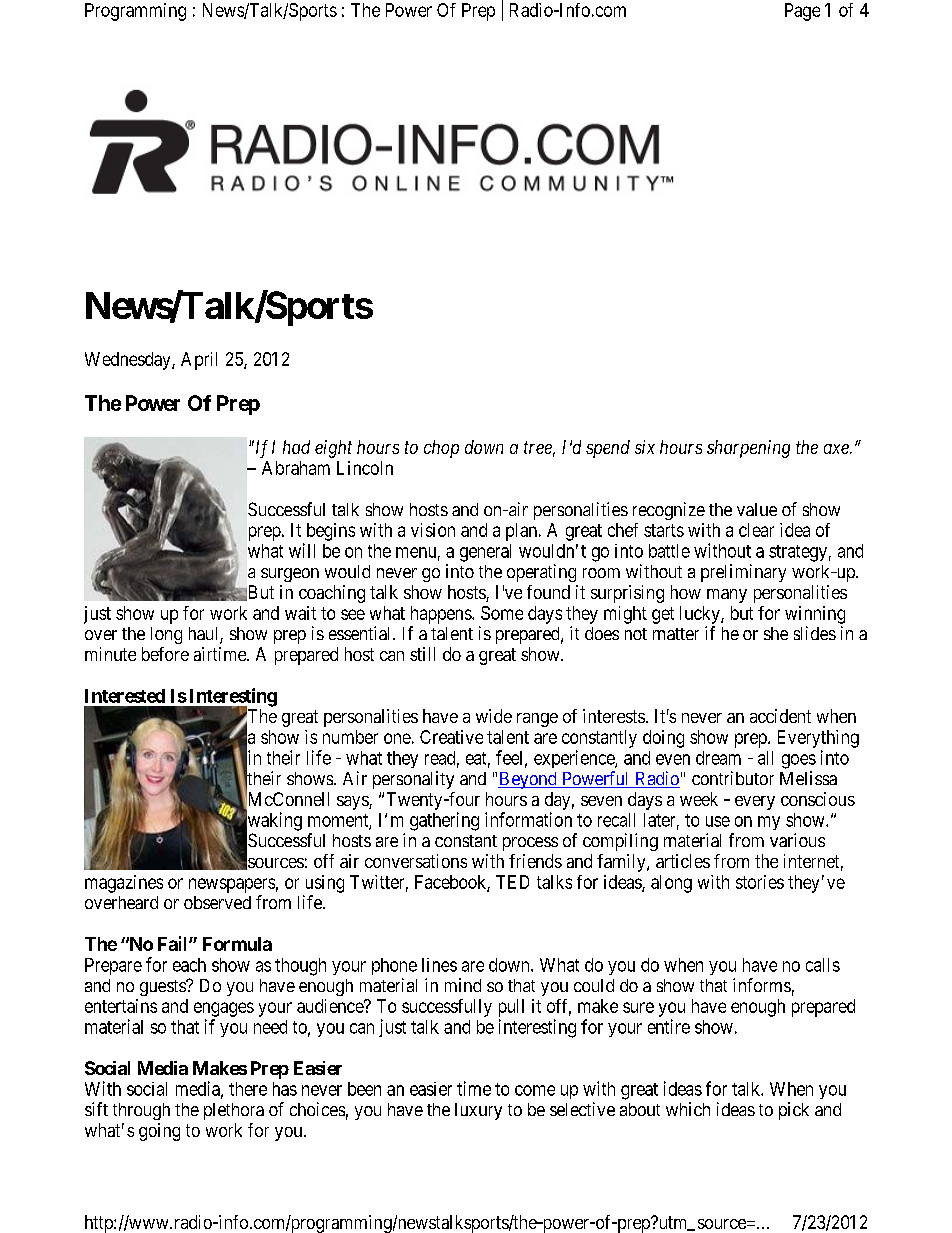  What do you see at coordinates (451, 737) in the screenshot?
I see `Creative` at bounding box center [451, 737].
